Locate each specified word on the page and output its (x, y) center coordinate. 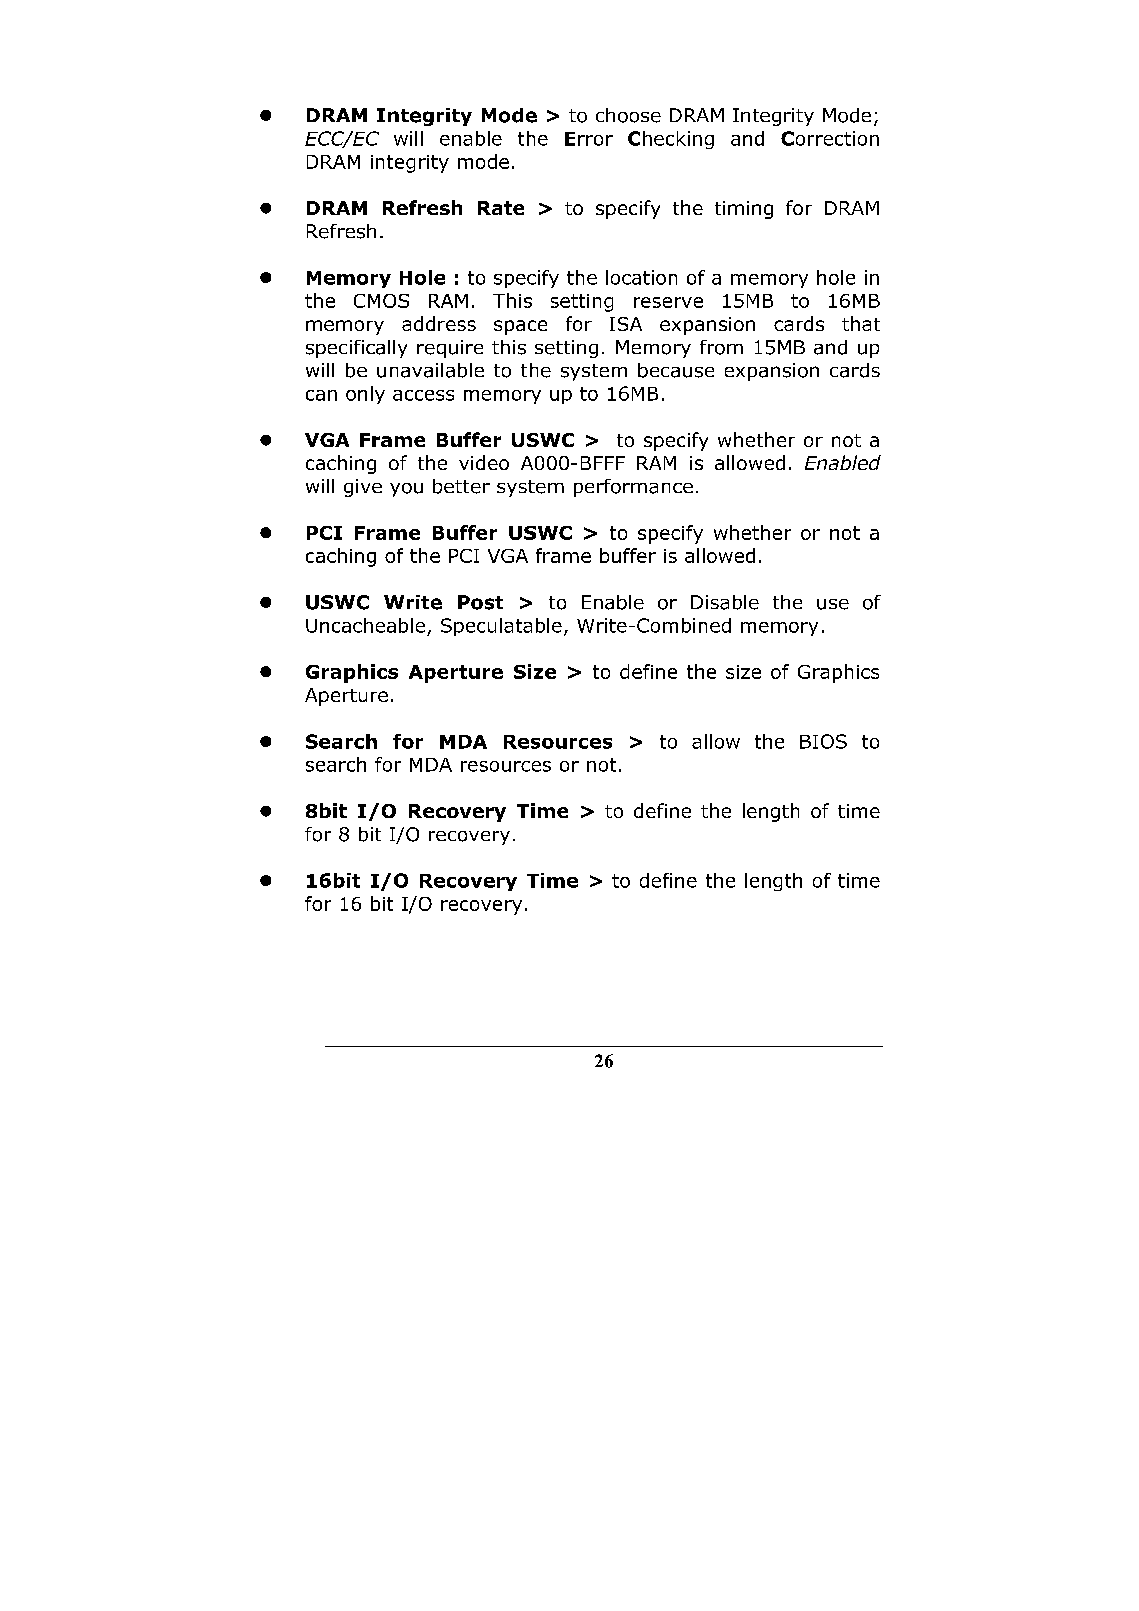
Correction (830, 138)
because (676, 370)
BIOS (823, 741)
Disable (725, 602)
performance (633, 488)
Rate (501, 208)
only (365, 395)
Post (480, 602)
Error (589, 139)
